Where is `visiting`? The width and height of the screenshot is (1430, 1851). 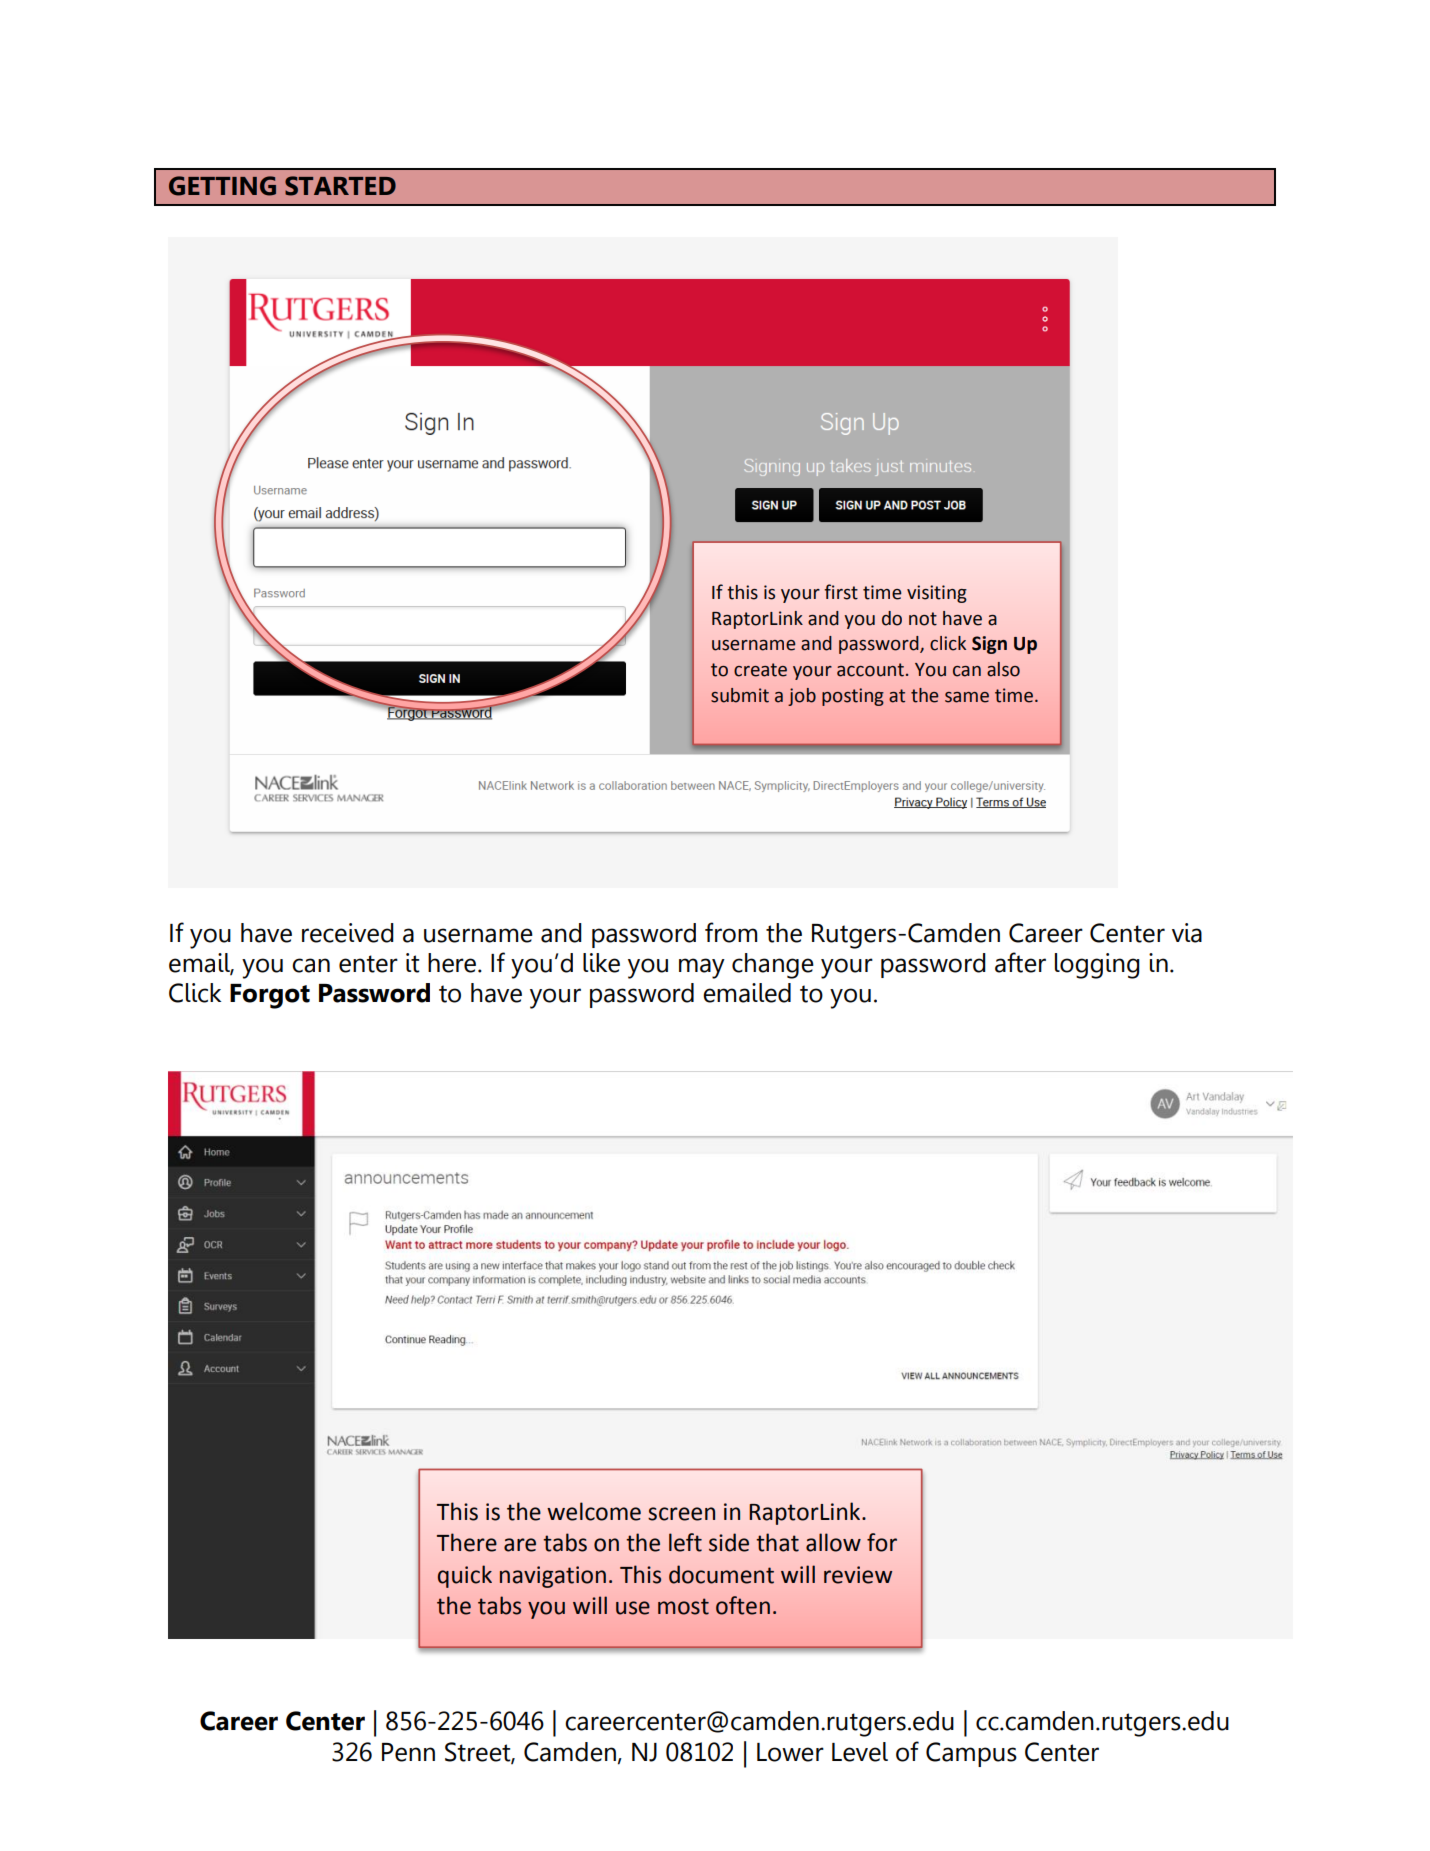
visiting is located at coordinates (937, 594).
